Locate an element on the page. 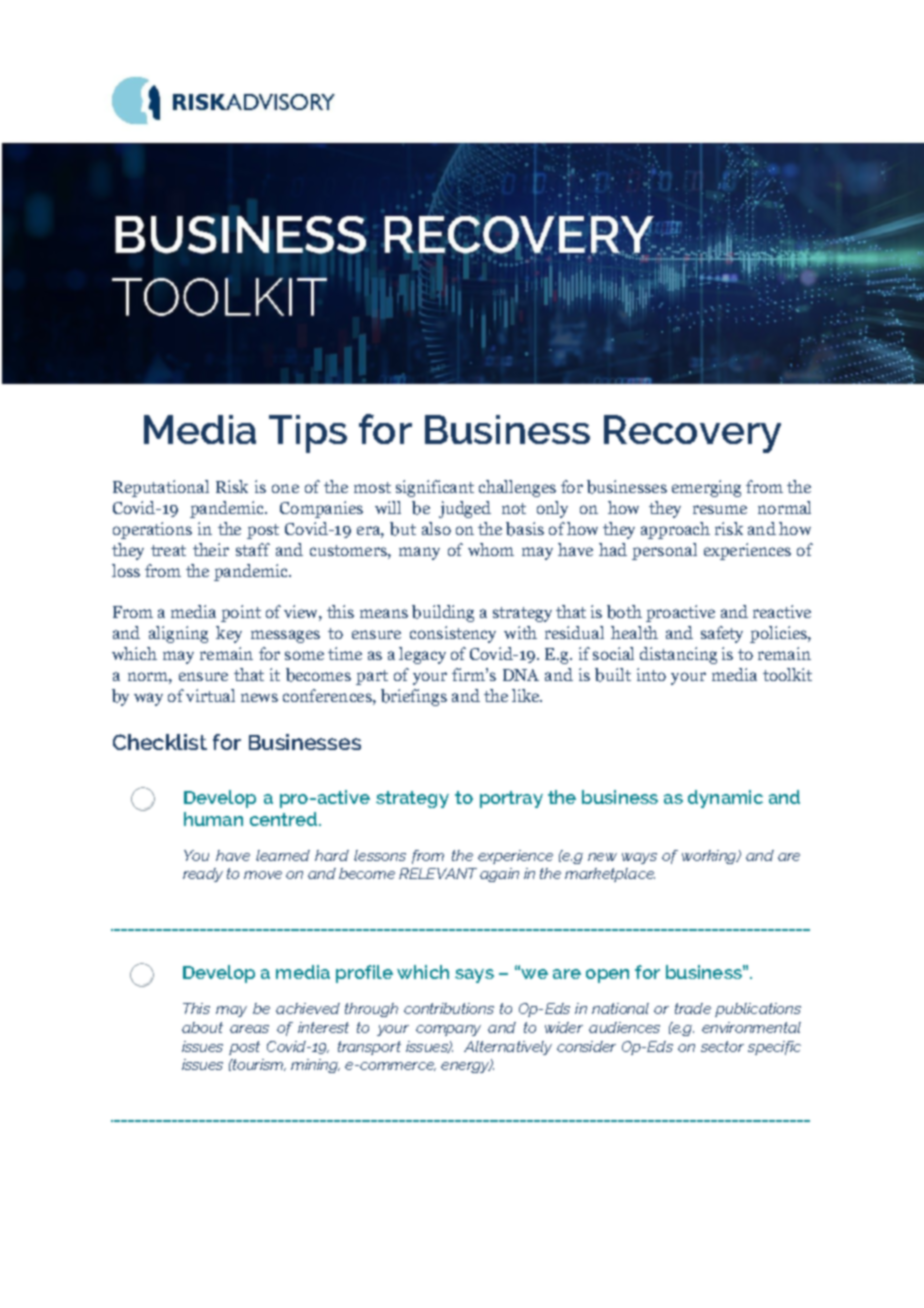 The height and width of the image is (1308, 924). significant is located at coordinates (435, 488).
